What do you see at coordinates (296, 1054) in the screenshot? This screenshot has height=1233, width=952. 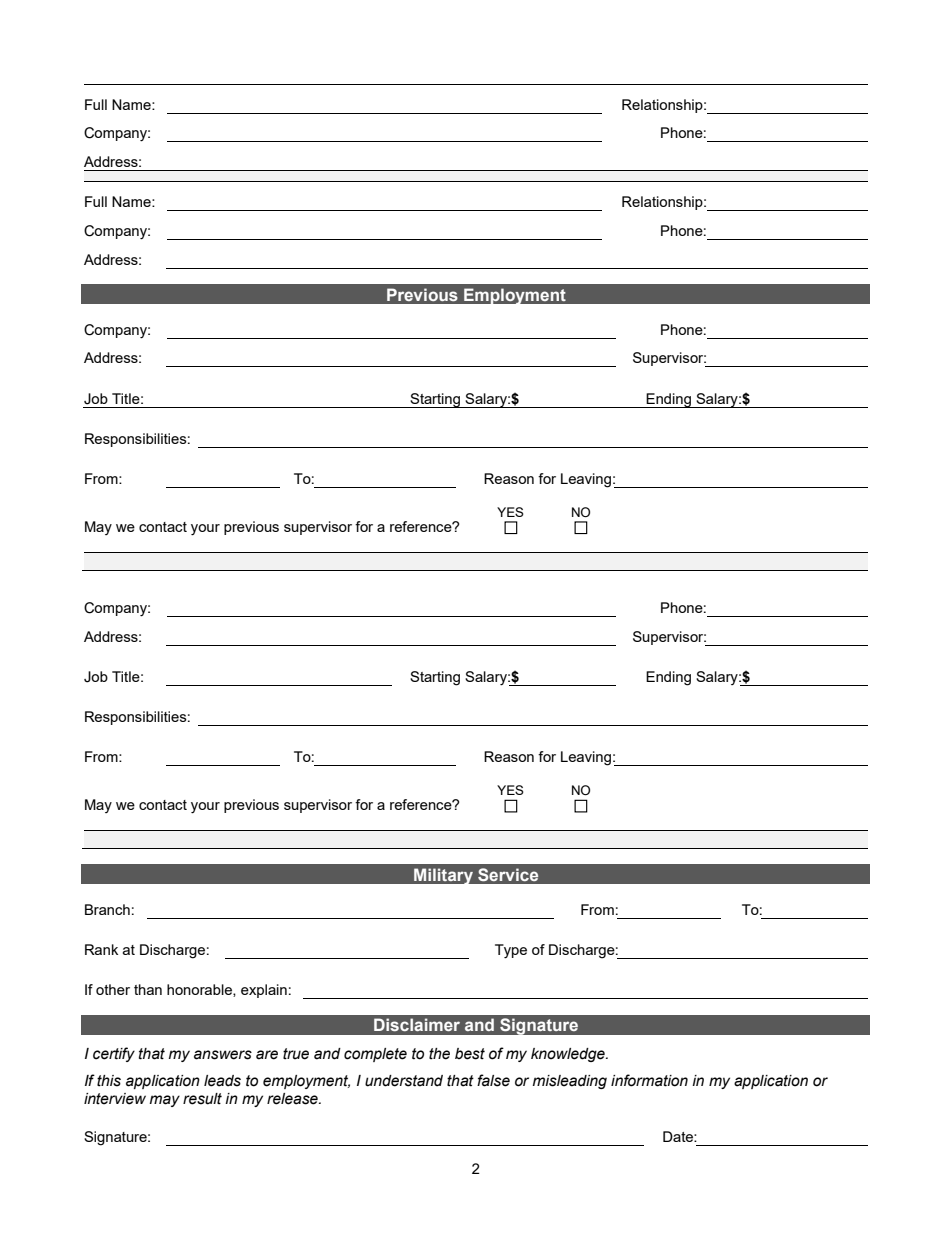 I see `true` at bounding box center [296, 1054].
